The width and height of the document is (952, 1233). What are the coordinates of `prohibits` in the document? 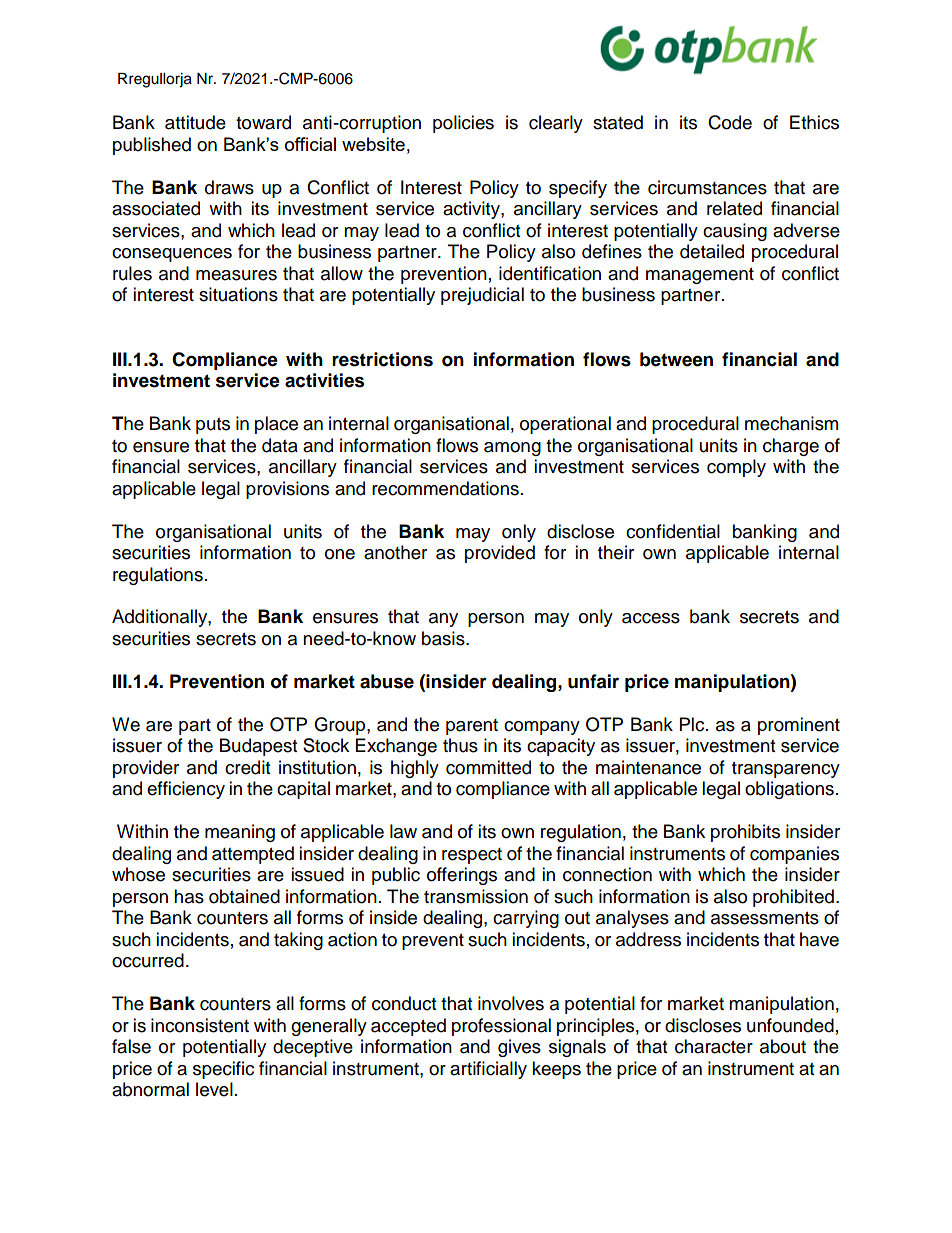 It's located at (745, 833).
